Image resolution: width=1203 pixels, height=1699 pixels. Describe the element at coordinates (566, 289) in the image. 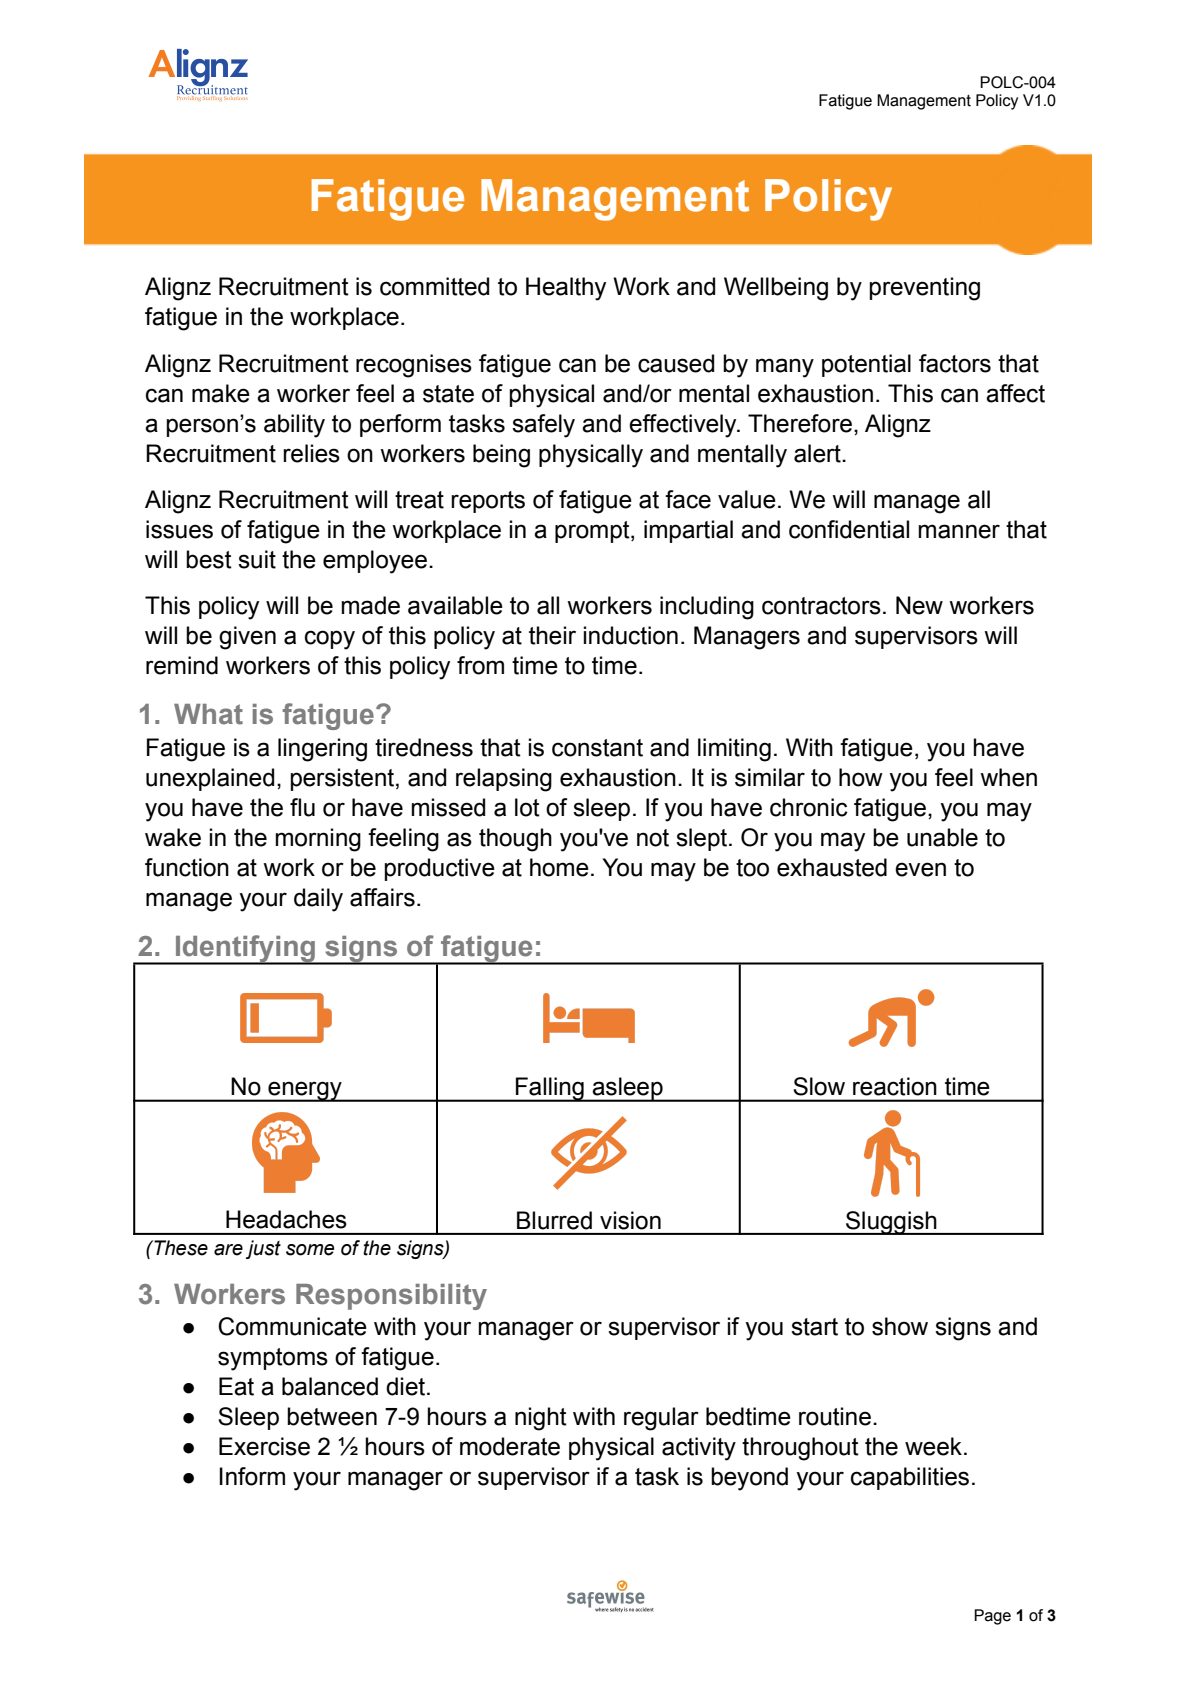

I see `Healthy` at that location.
